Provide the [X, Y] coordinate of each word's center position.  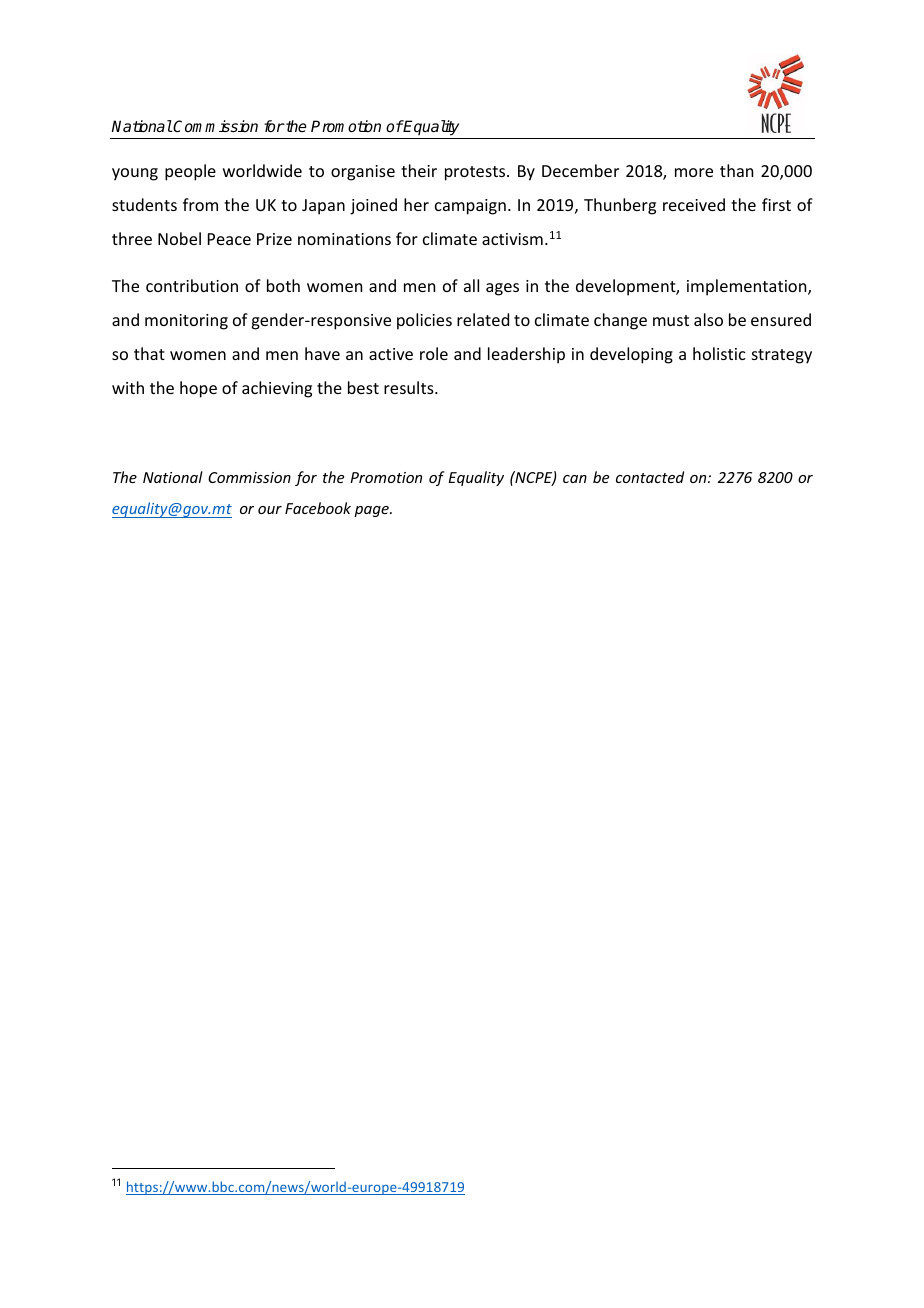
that [149, 353]
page [372, 511]
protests [476, 173]
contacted [650, 477]
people [190, 172]
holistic [719, 353]
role [434, 353]
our [270, 510]
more [694, 172]
